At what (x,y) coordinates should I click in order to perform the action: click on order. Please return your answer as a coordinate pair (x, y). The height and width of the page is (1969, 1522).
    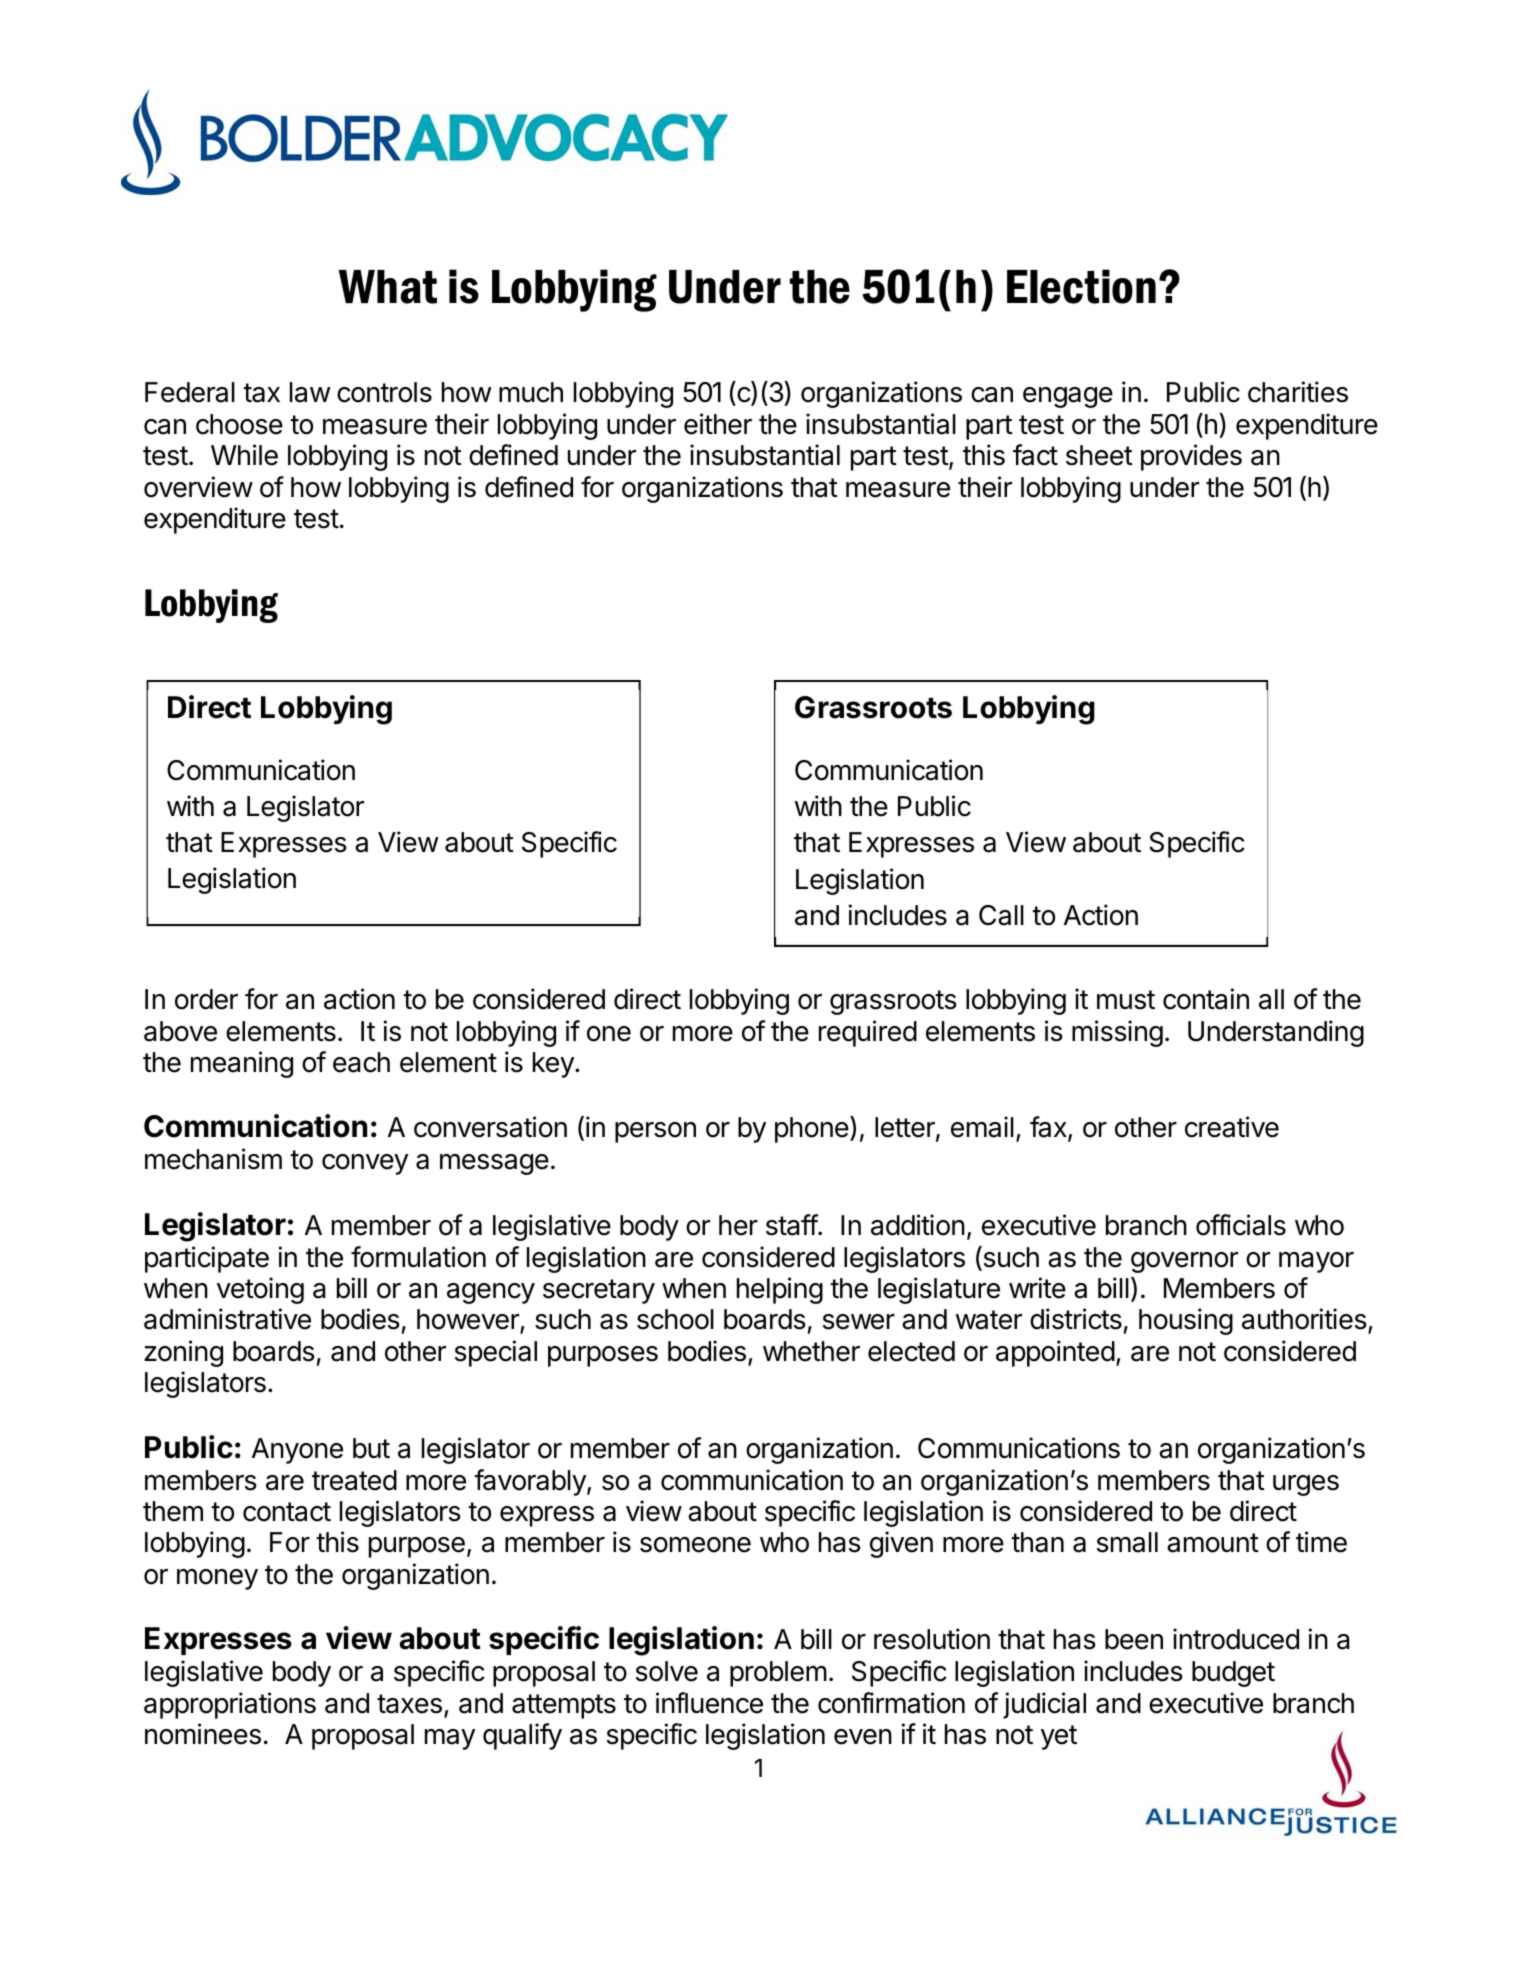
    Looking at the image, I should click on (206, 999).
